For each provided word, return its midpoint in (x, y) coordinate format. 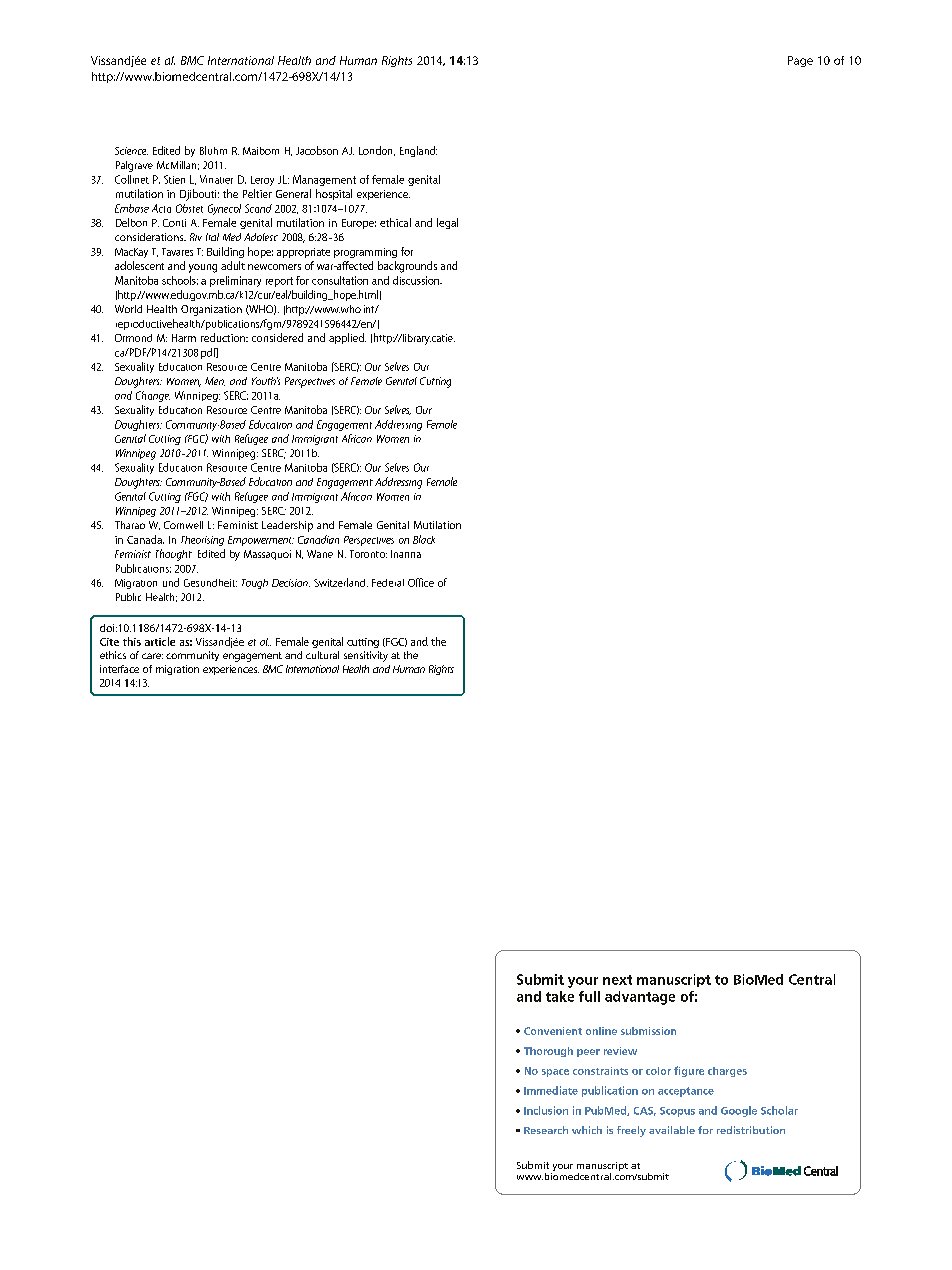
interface (119, 669)
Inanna (406, 554)
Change (153, 396)
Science (131, 151)
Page (800, 61)
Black (424, 539)
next (617, 980)
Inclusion (546, 1110)
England (418, 151)
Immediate (551, 1090)
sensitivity (366, 656)
